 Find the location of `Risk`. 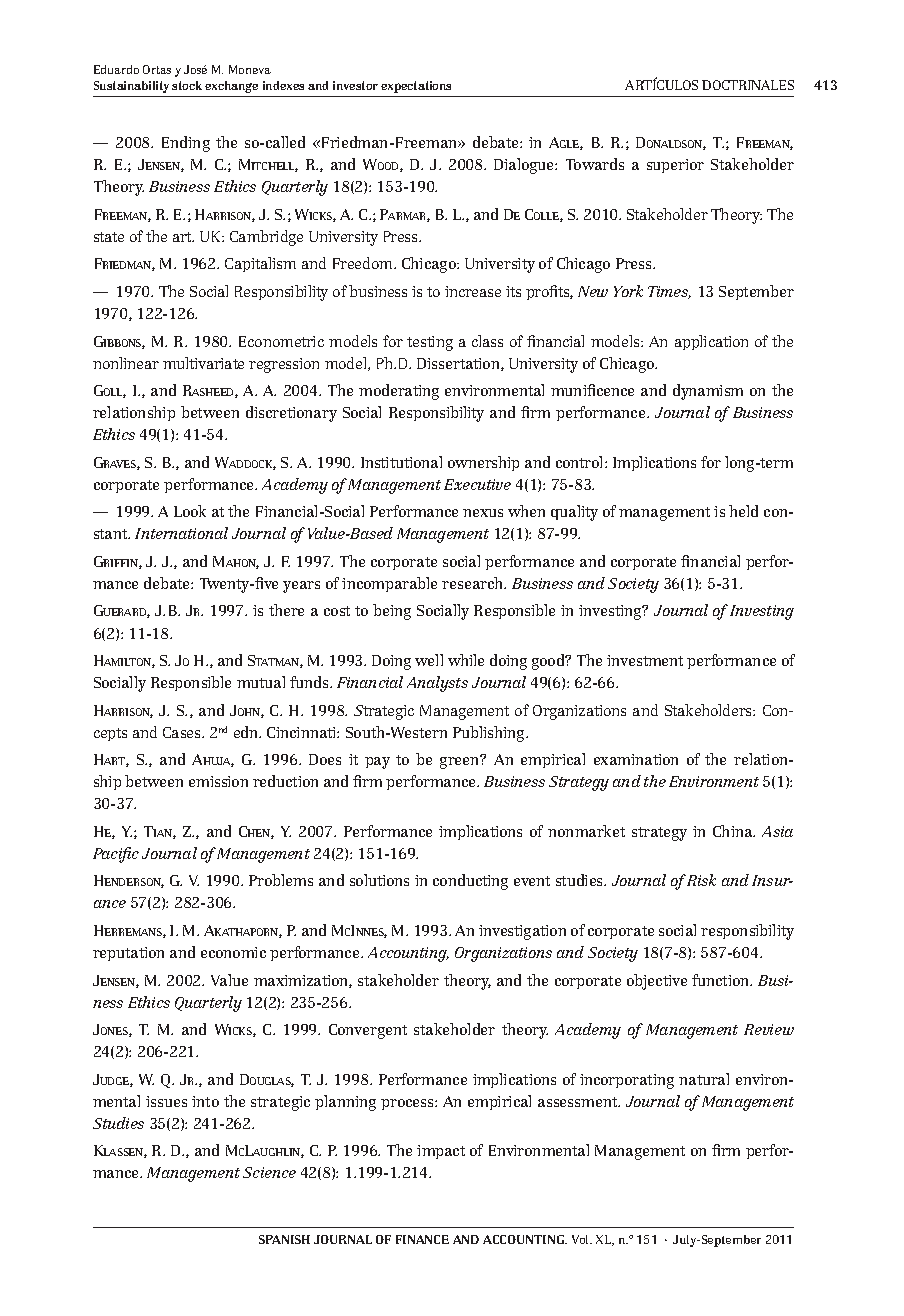

Risk is located at coordinates (701, 880).
